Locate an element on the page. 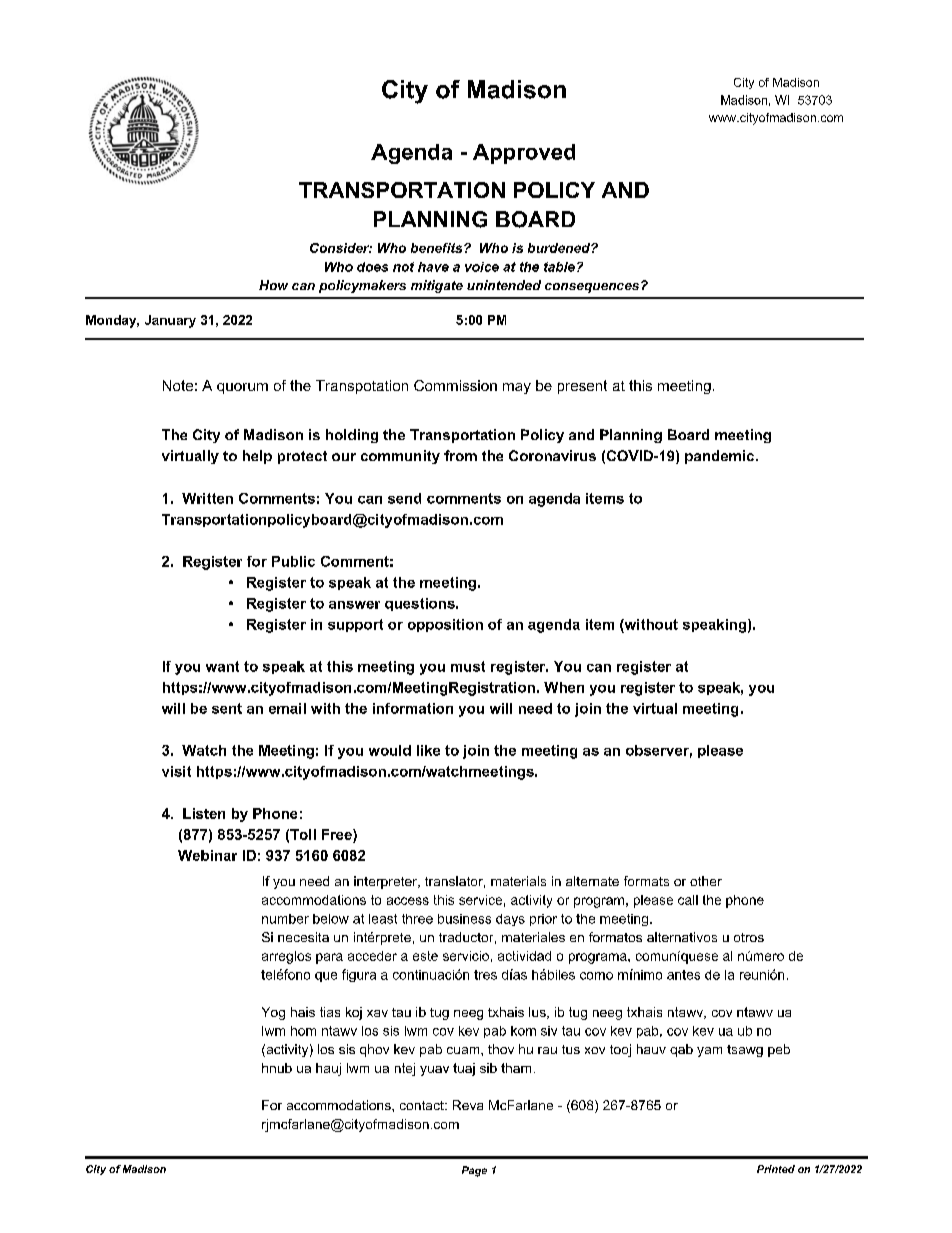 The width and height of the image is (952, 1233). want is located at coordinates (222, 666).
